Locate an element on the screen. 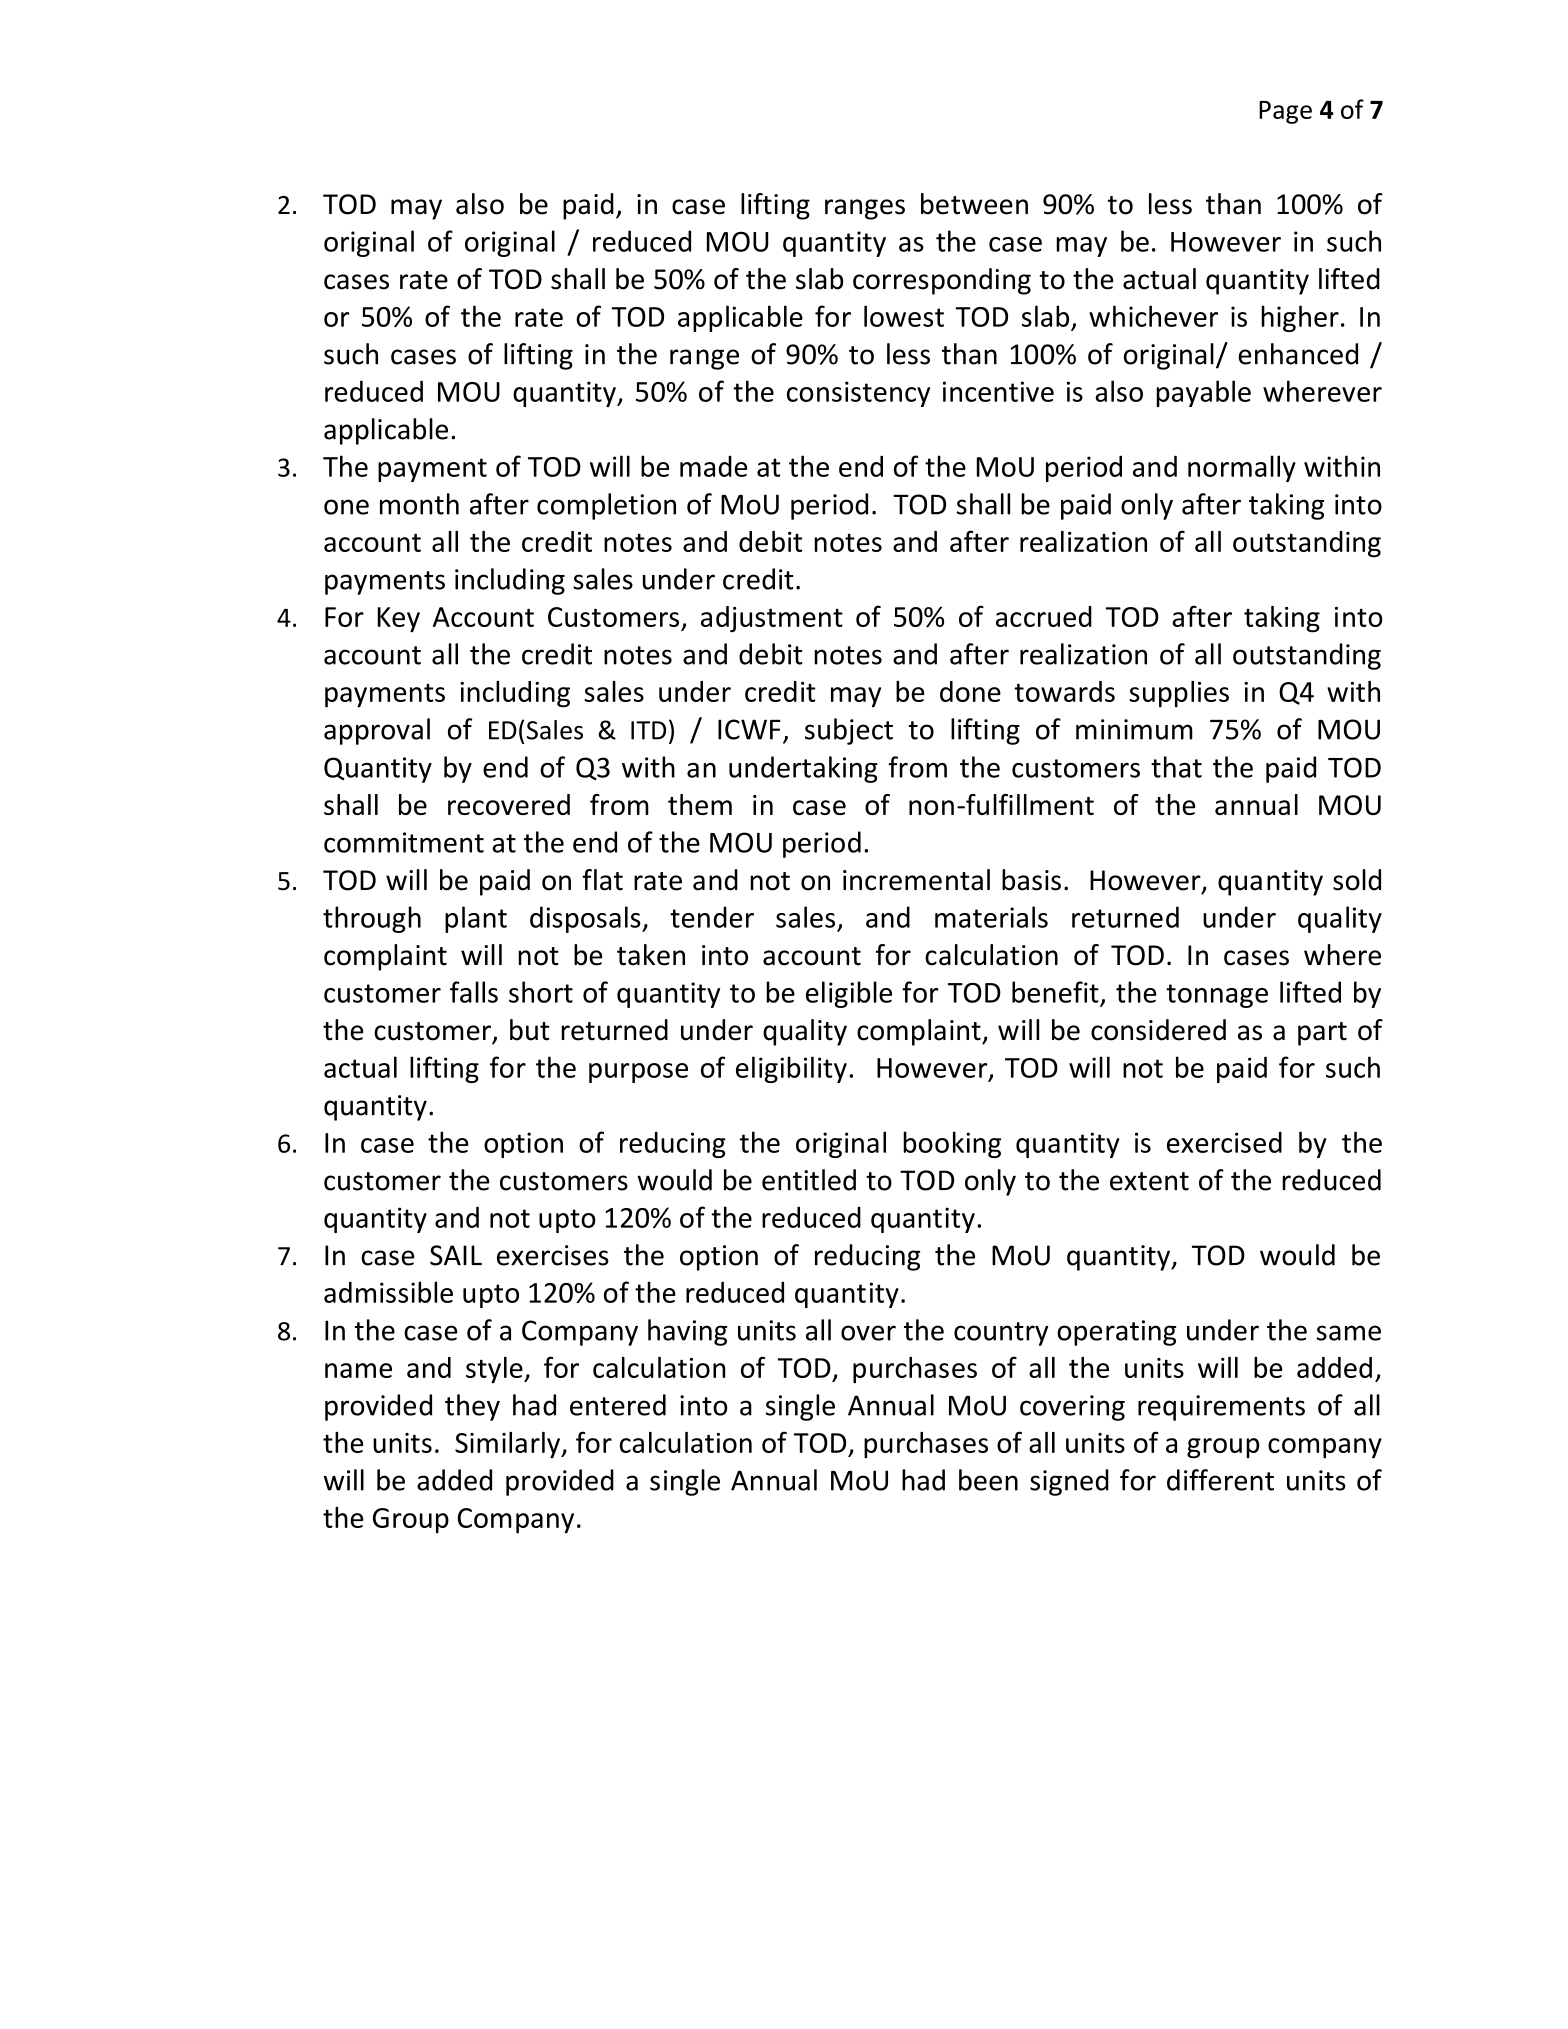 This screenshot has width=1568, height=2029. between is located at coordinates (974, 204).
